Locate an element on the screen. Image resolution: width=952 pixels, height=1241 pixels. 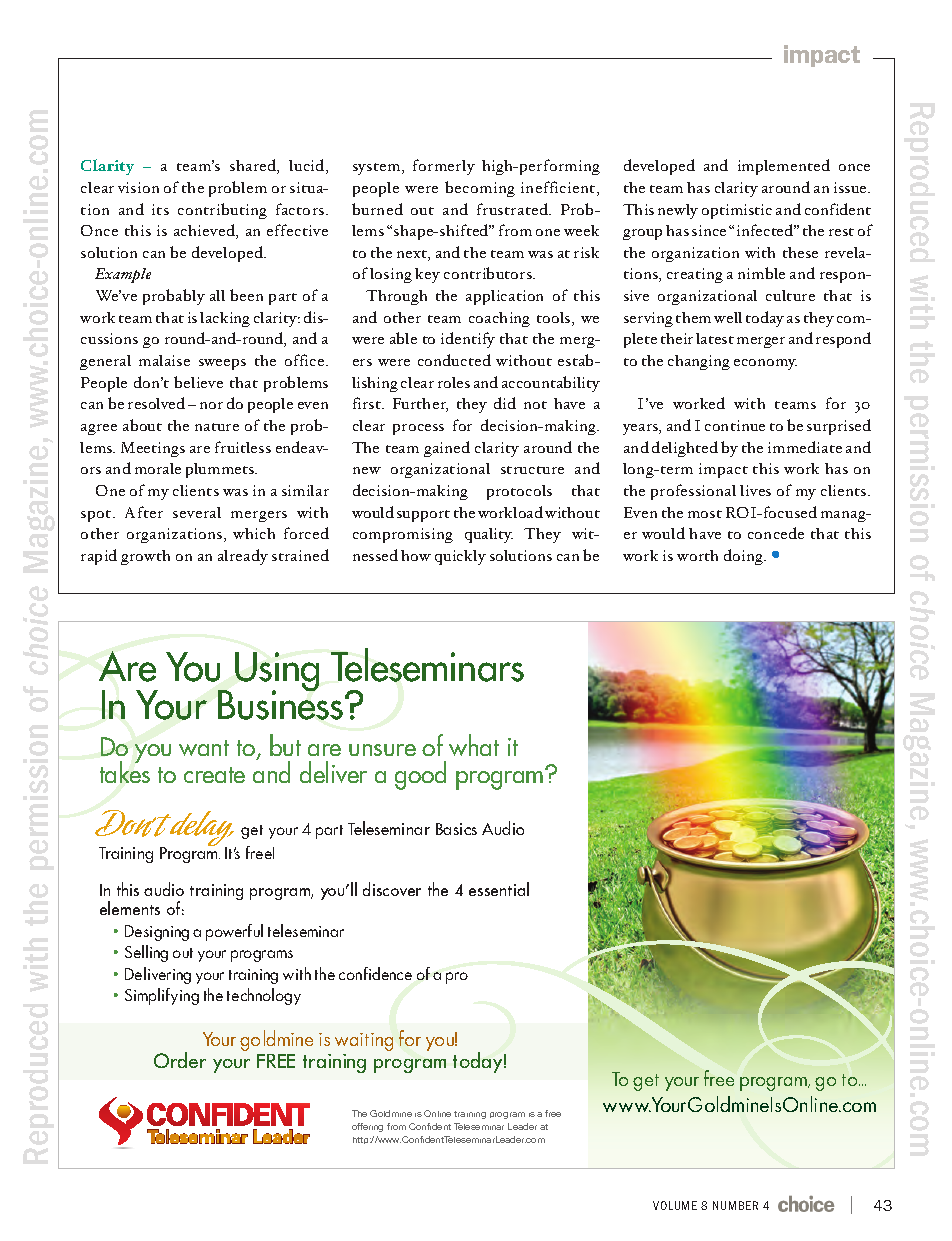
optimistic is located at coordinates (737, 211).
